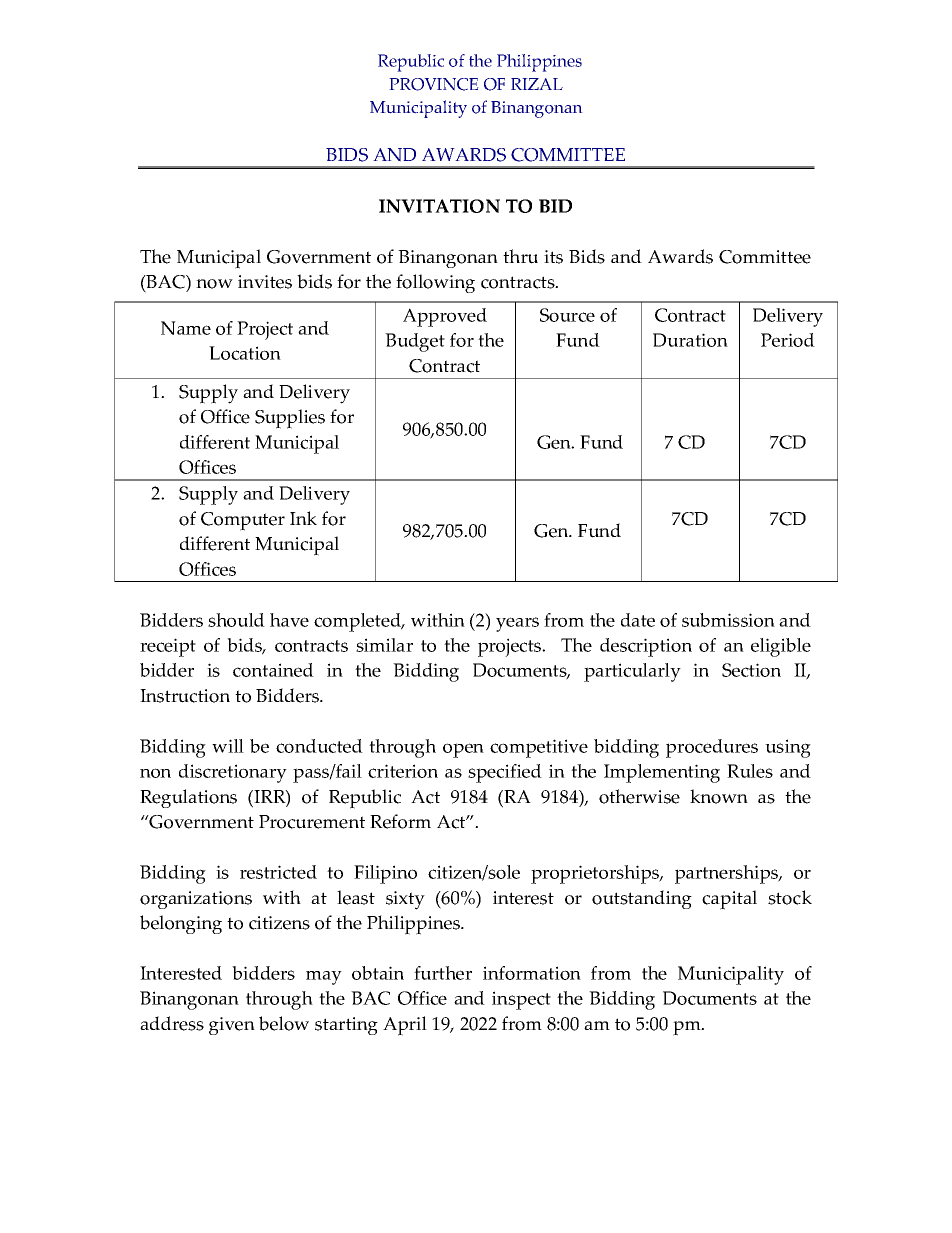  I want to click on capital, so click(729, 900).
